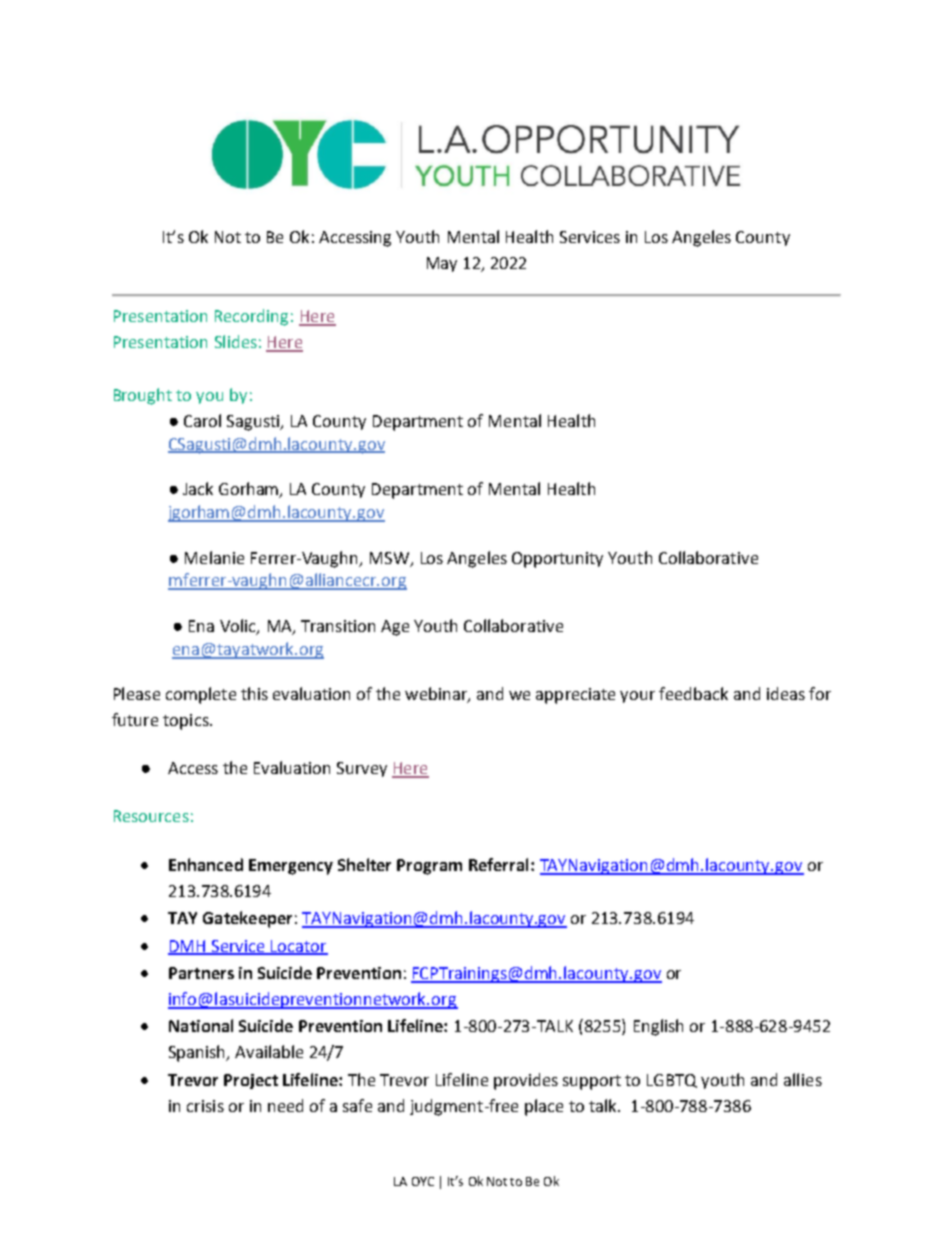 The width and height of the screenshot is (952, 1233). What do you see at coordinates (201, 695) in the screenshot?
I see `complete` at bounding box center [201, 695].
